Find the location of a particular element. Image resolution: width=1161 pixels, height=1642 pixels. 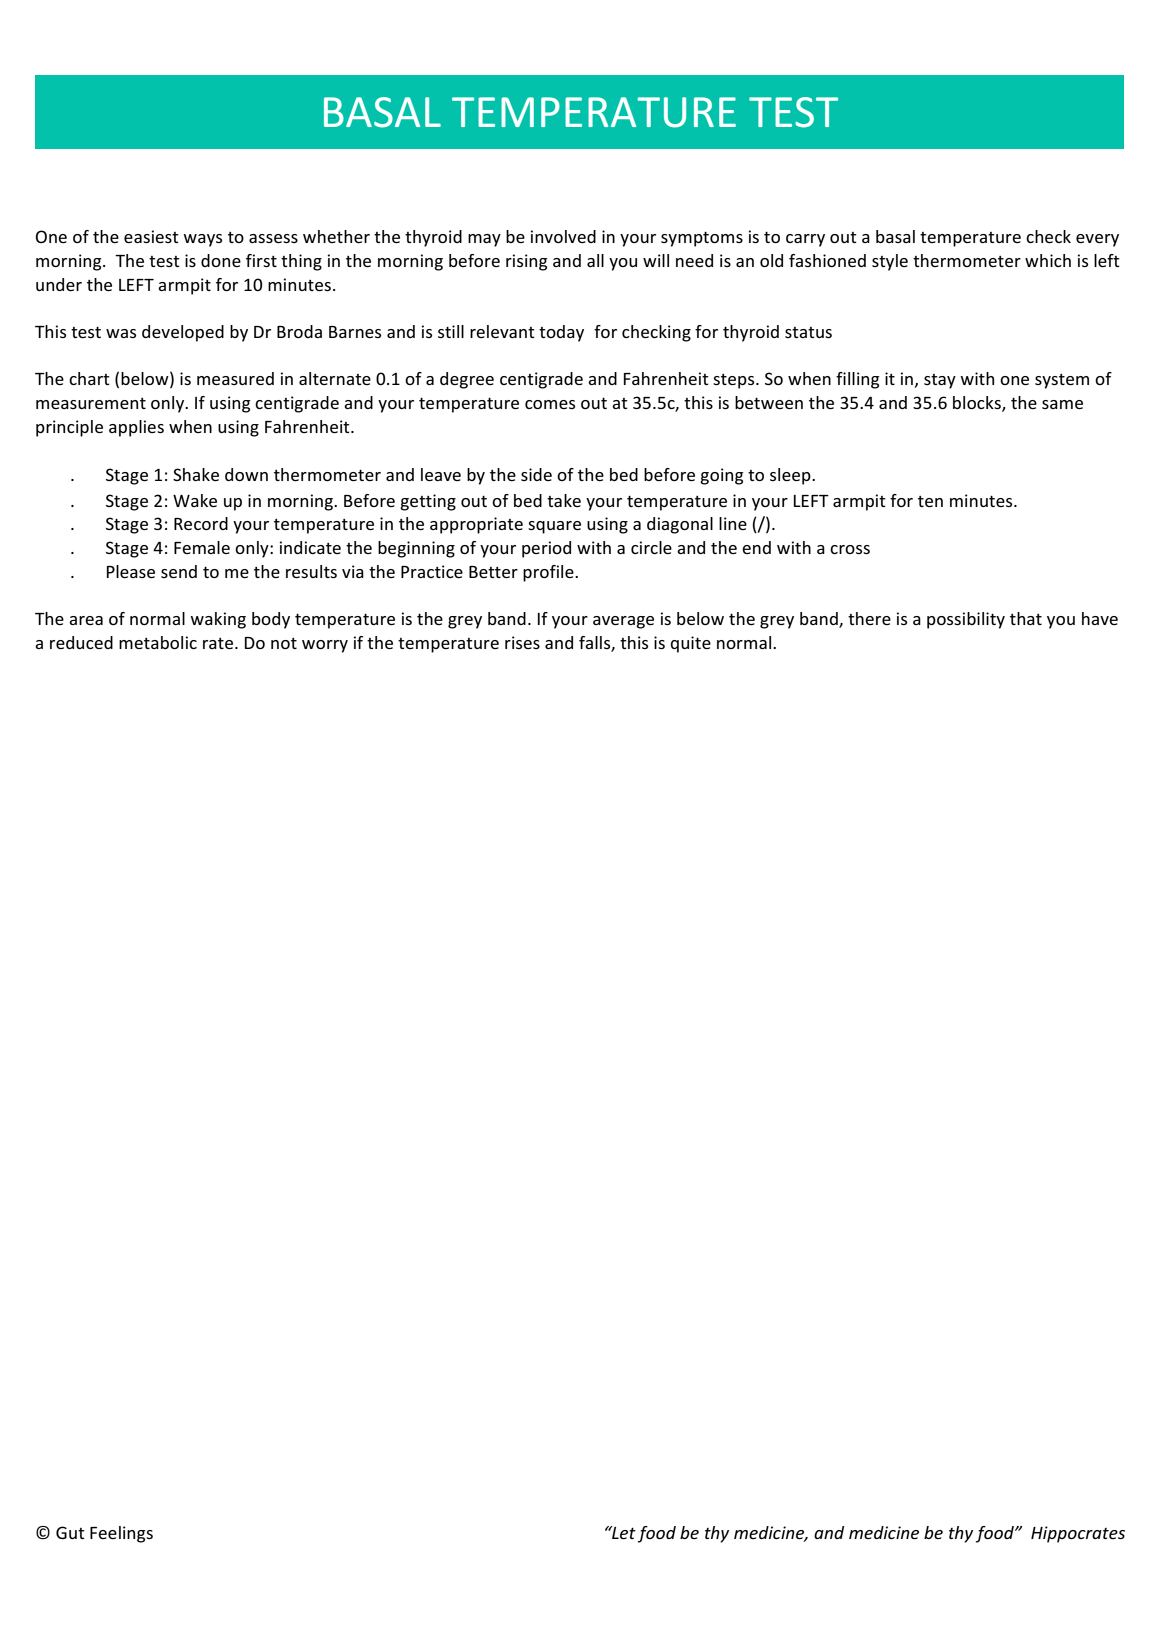

metabolic is located at coordinates (158, 642).
